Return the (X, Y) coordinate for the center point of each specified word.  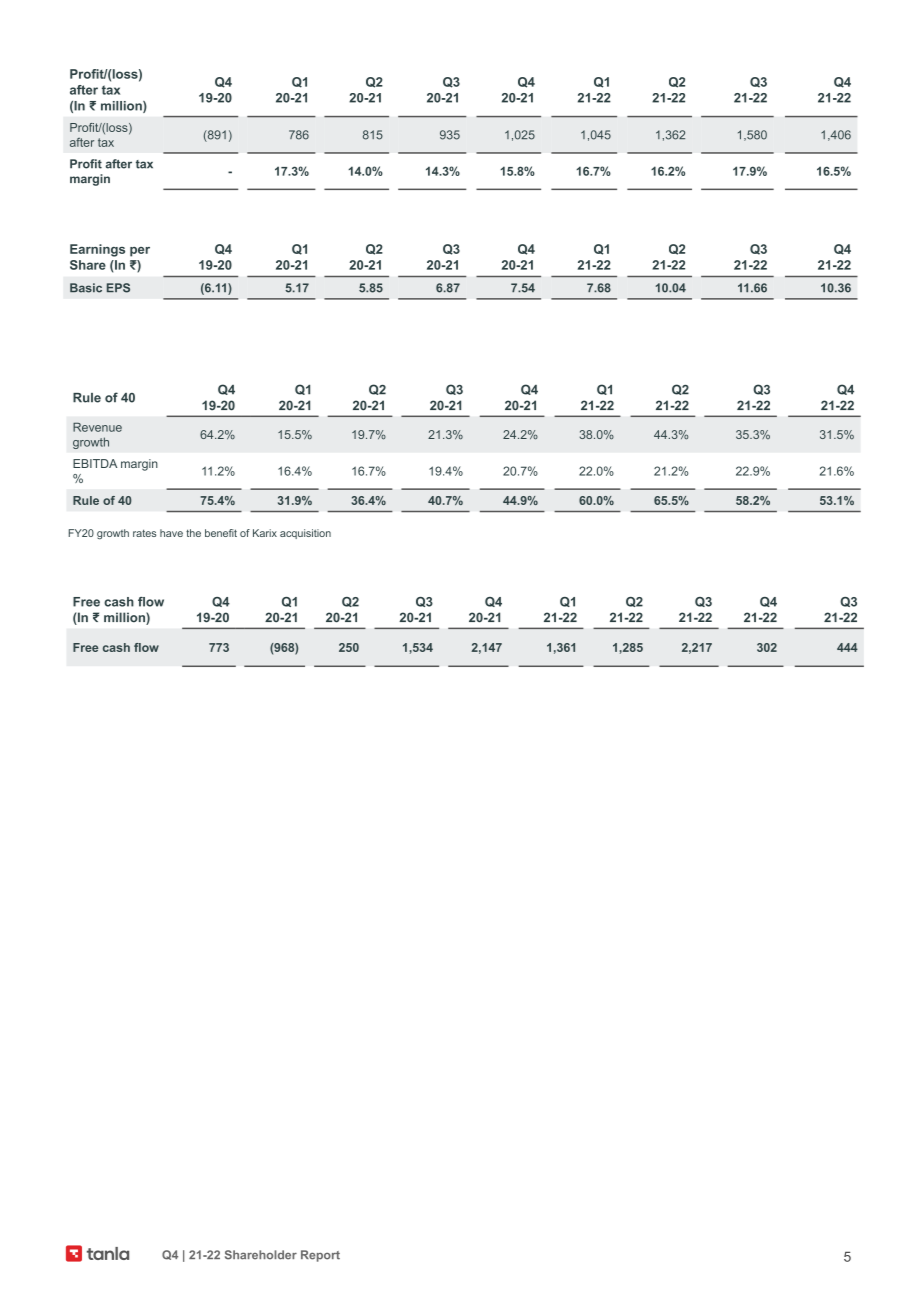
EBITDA (95, 463)
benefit (221, 533)
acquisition (305, 534)
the (193, 533)
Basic (86, 288)
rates (144, 533)
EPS (118, 288)
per (140, 252)
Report (320, 1256)
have (171, 533)
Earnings (97, 250)
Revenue (97, 427)
